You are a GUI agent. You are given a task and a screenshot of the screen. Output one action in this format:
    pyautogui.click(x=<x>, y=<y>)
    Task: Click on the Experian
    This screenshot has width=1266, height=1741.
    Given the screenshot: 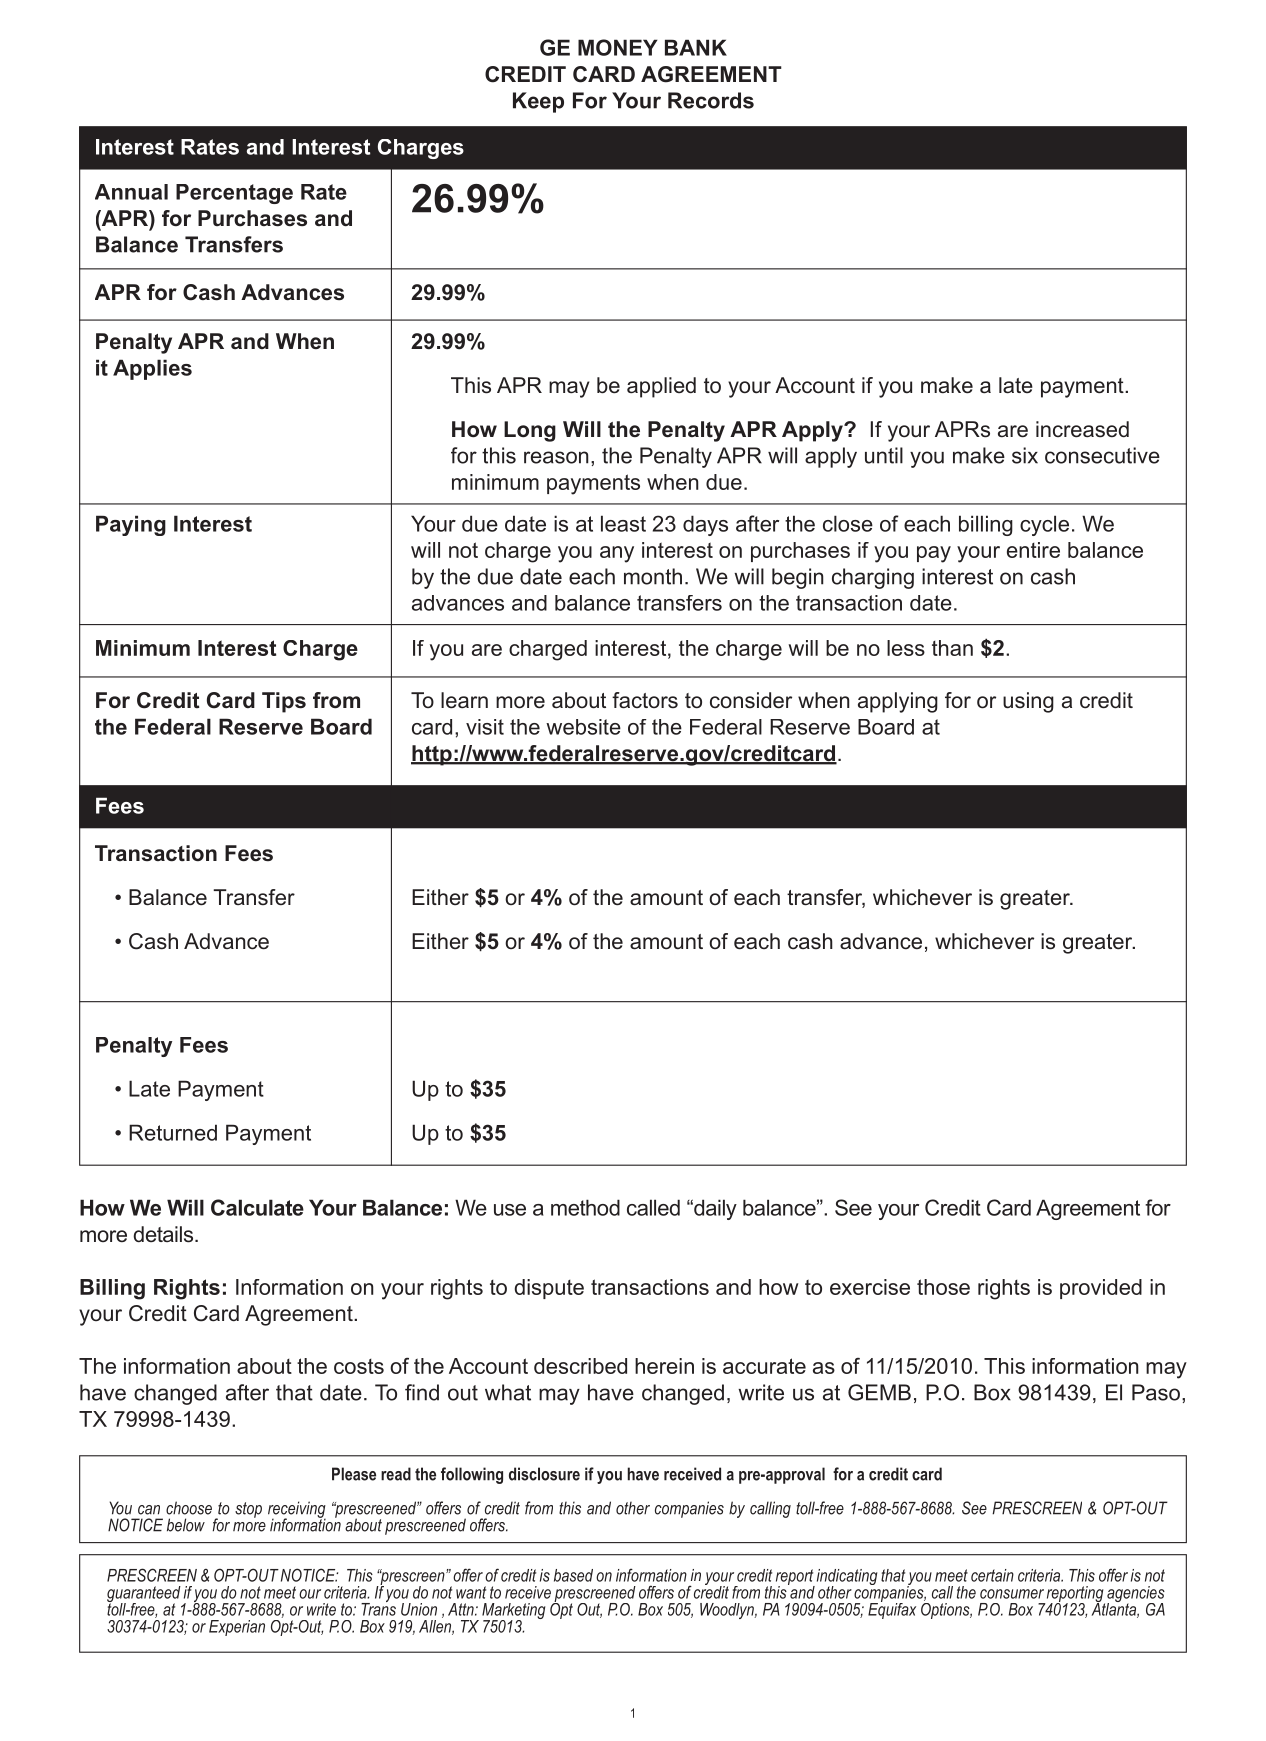 What is the action you would take?
    pyautogui.click(x=237, y=1628)
